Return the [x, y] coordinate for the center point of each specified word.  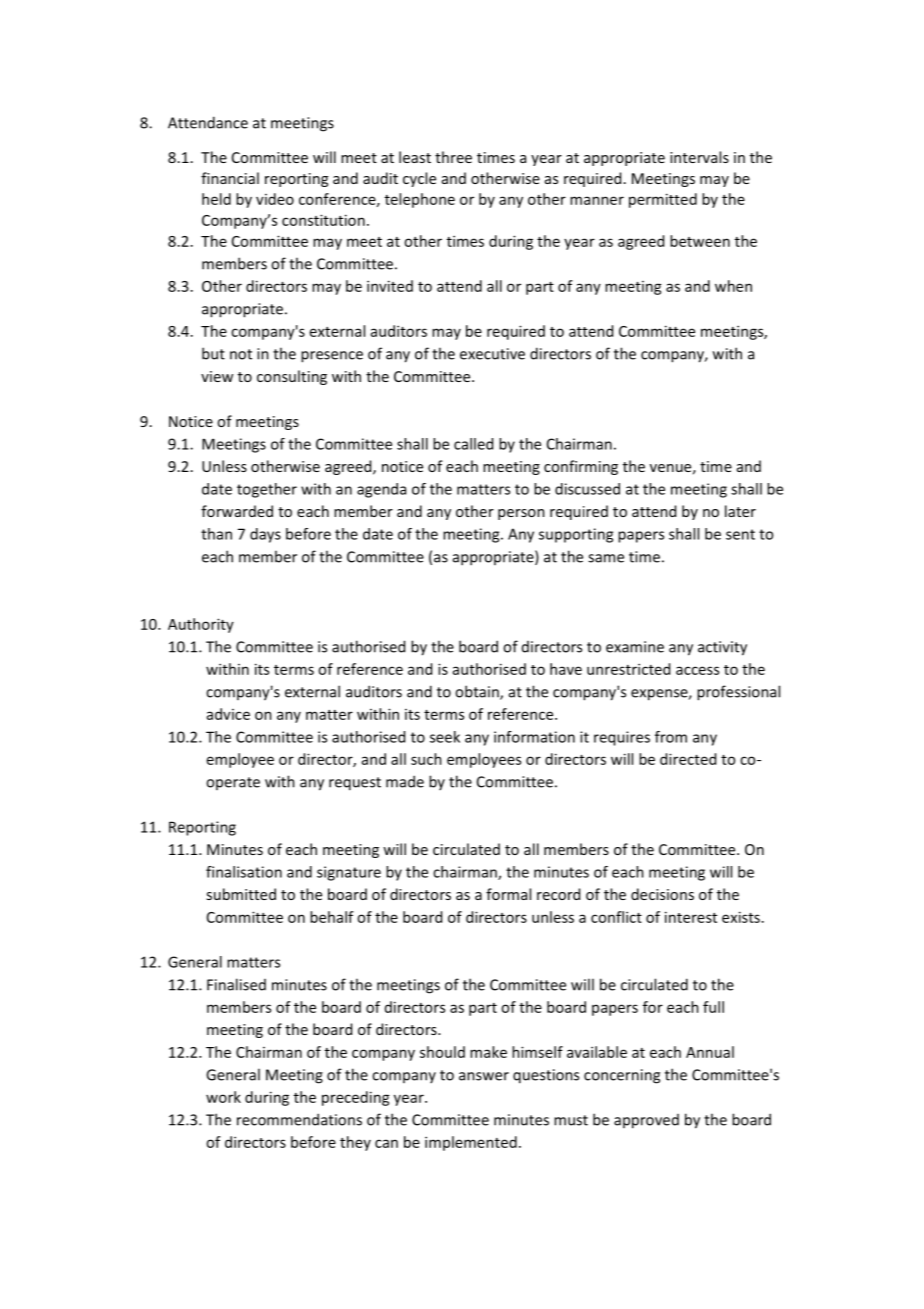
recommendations [299, 1119]
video [275, 199]
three [453, 157]
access [697, 670]
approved [646, 1121]
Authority [201, 625]
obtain [478, 692]
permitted [663, 200]
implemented [471, 1143]
